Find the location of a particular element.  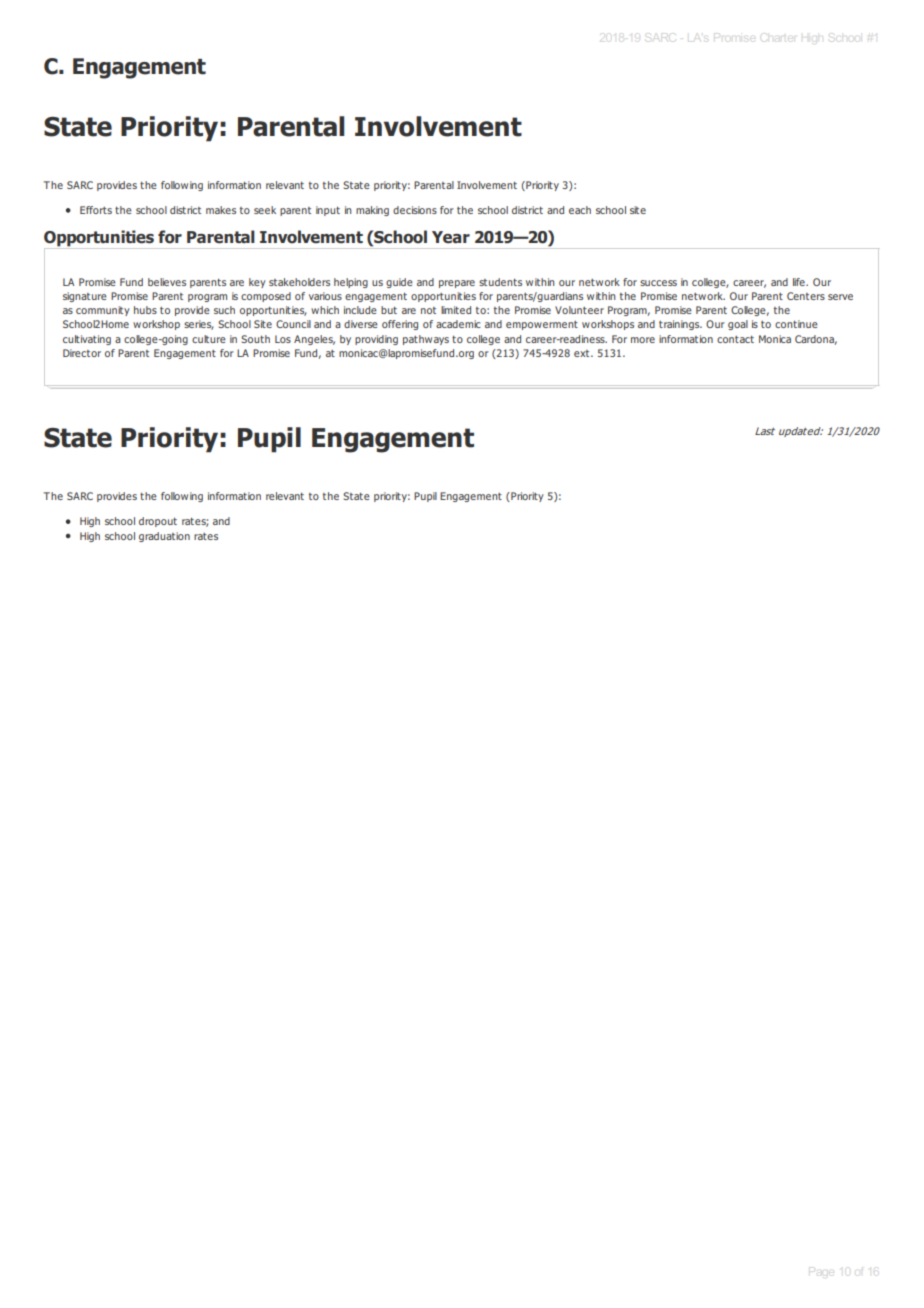

contact is located at coordinates (735, 339).
